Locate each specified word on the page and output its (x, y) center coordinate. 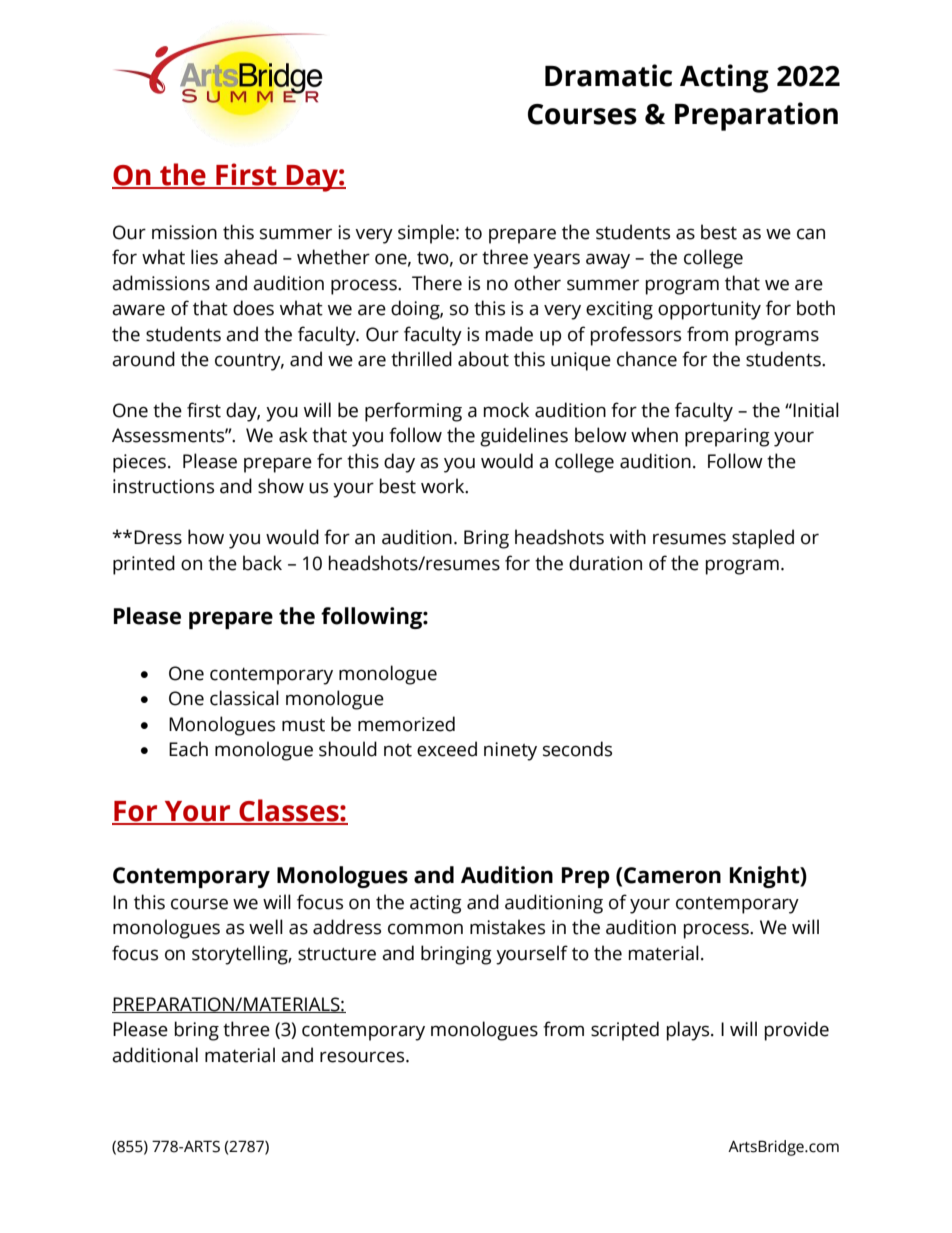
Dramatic (608, 75)
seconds (577, 749)
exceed (447, 749)
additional (155, 1055)
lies (204, 257)
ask (293, 435)
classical (244, 698)
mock (506, 410)
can (811, 234)
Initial (815, 410)
